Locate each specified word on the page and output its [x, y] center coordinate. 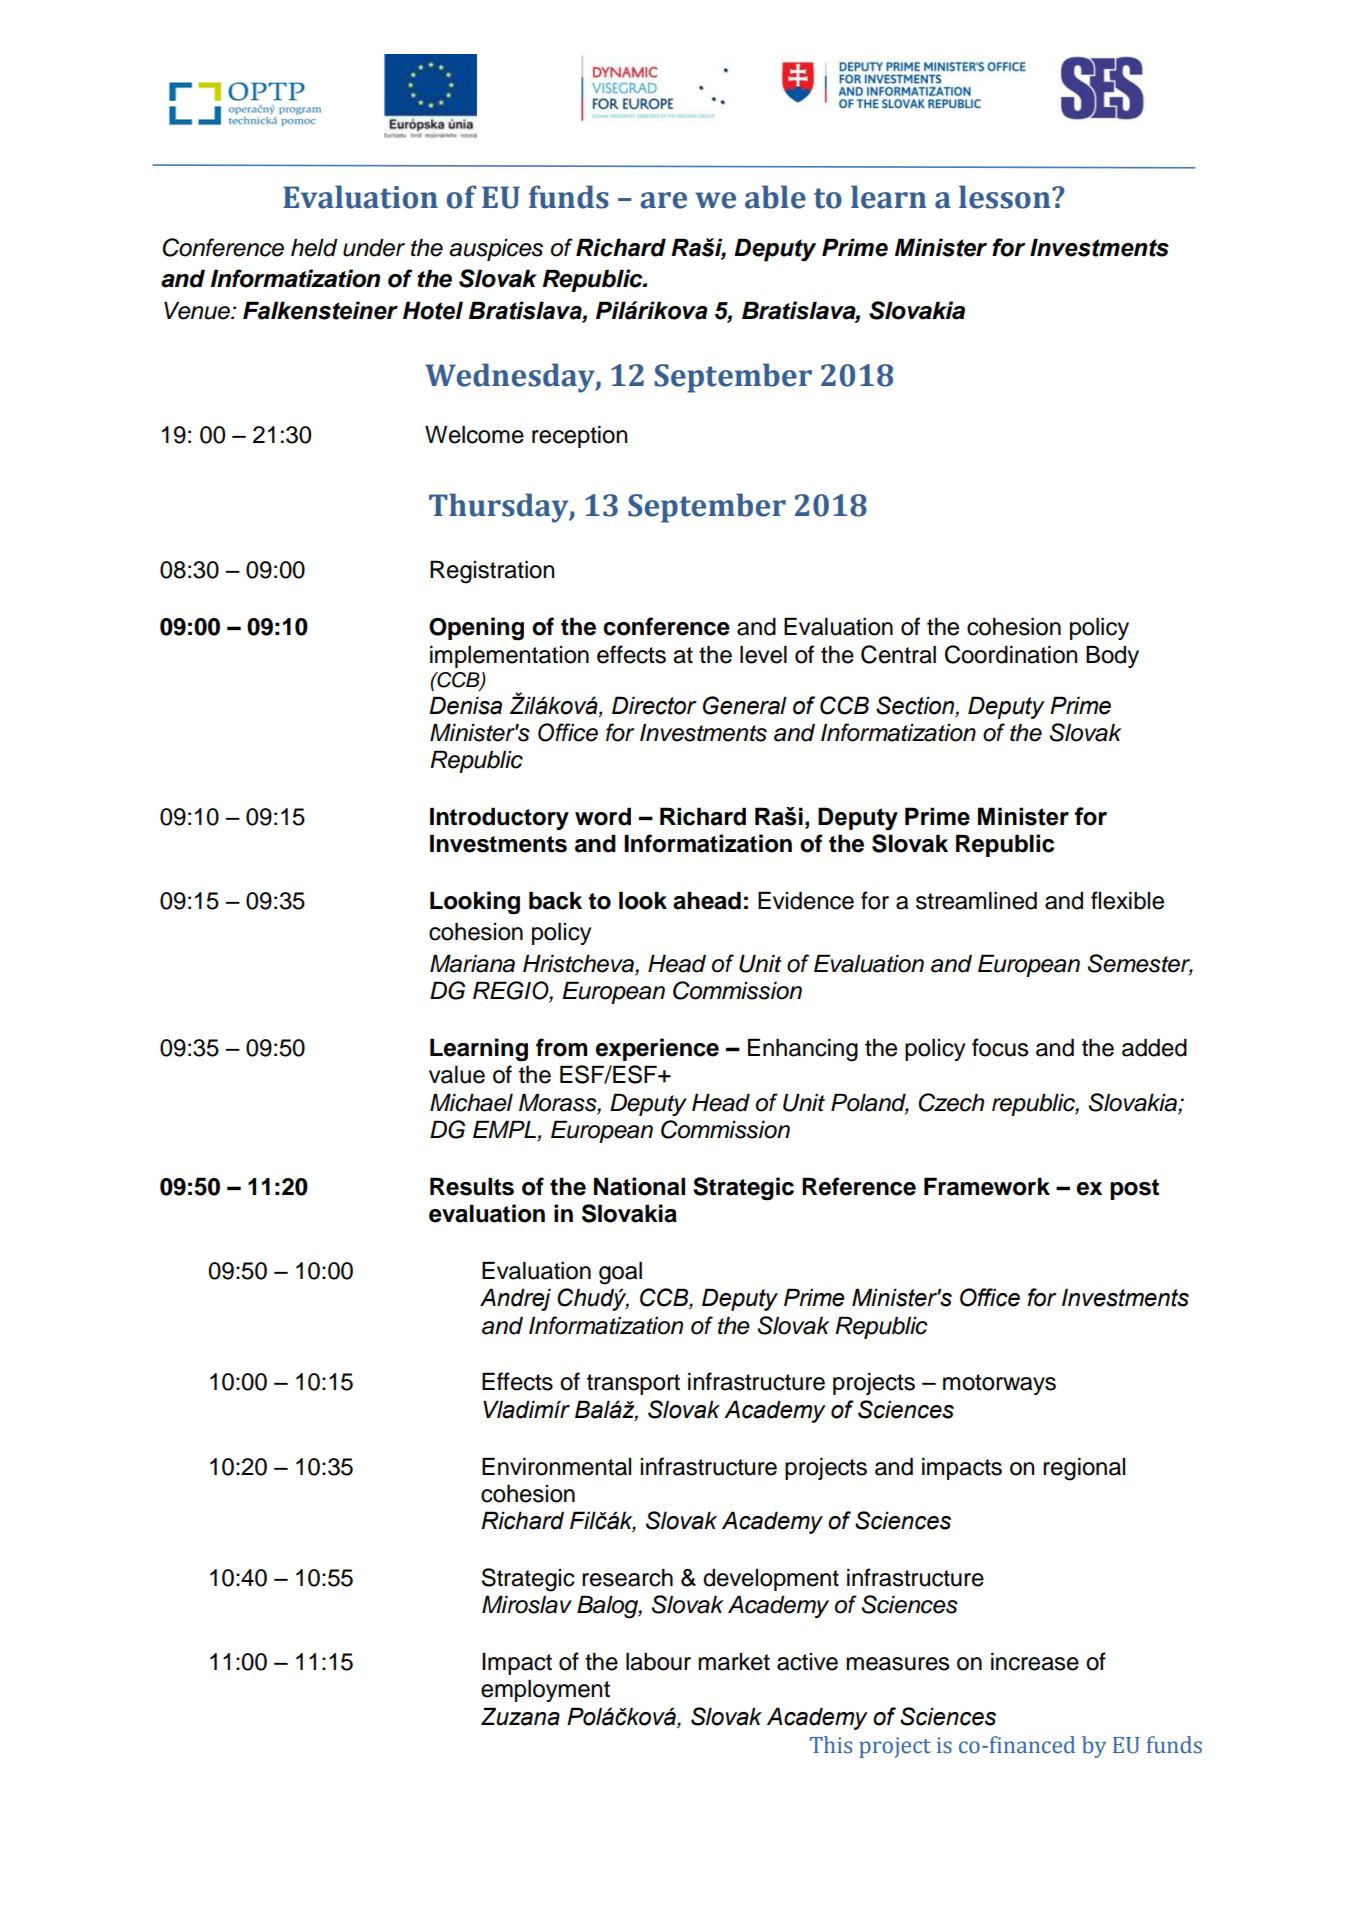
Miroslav [527, 1604]
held [314, 247]
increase [1035, 1661]
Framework [987, 1186]
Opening [476, 629]
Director [654, 705]
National [639, 1186]
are [663, 200]
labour [658, 1661]
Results [472, 1186]
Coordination [1011, 654]
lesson [1006, 197]
